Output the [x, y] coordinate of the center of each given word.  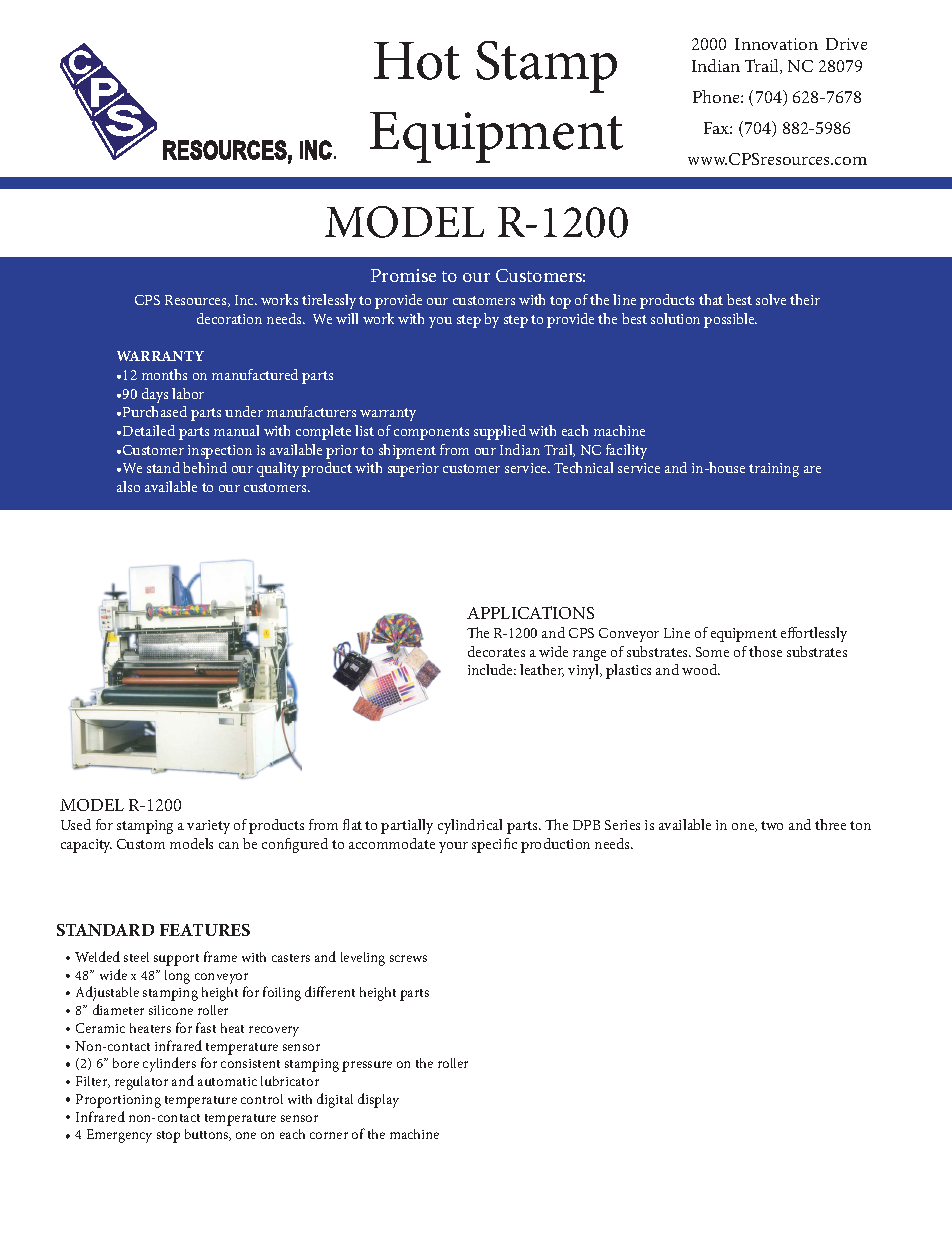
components [431, 433]
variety [208, 827]
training [774, 470]
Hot [417, 61]
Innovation [776, 44]
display [378, 1100]
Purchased [155, 411]
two [772, 825]
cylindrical [470, 826]
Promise [403, 275]
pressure [367, 1066]
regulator [141, 1083]
